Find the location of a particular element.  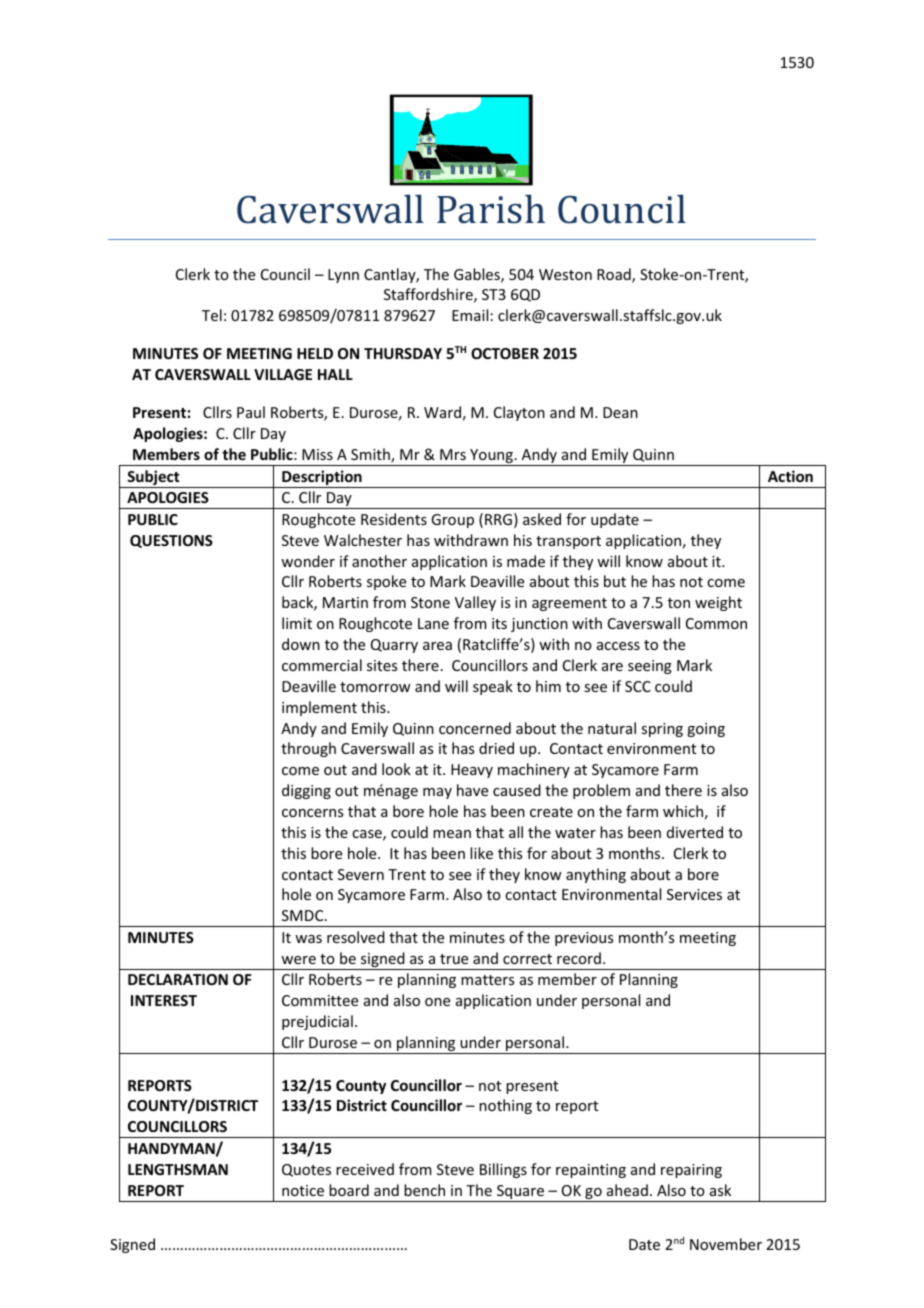

Parish is located at coordinates (491, 209).
